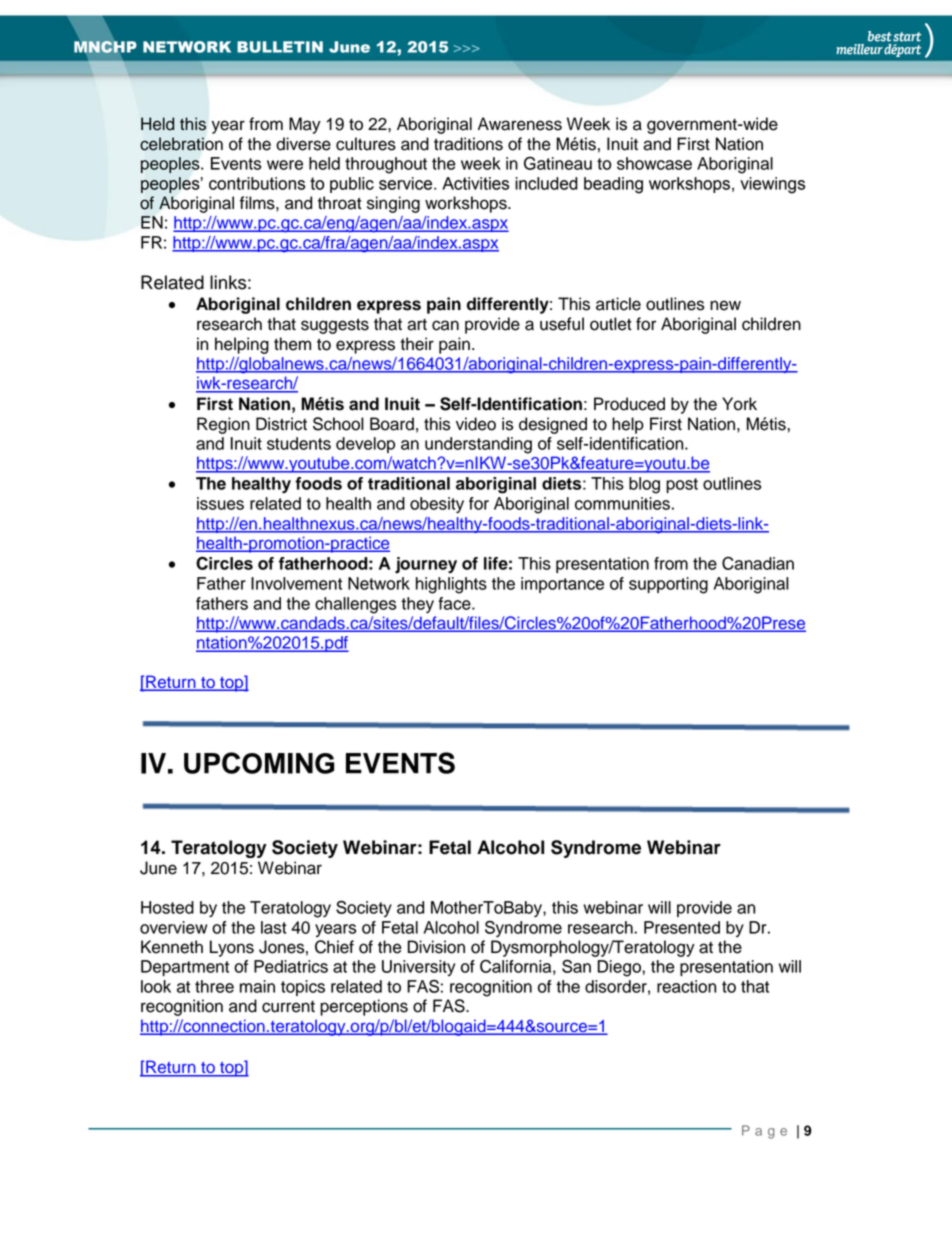 This image has width=952, height=1233. I want to click on issues, so click(220, 503).
